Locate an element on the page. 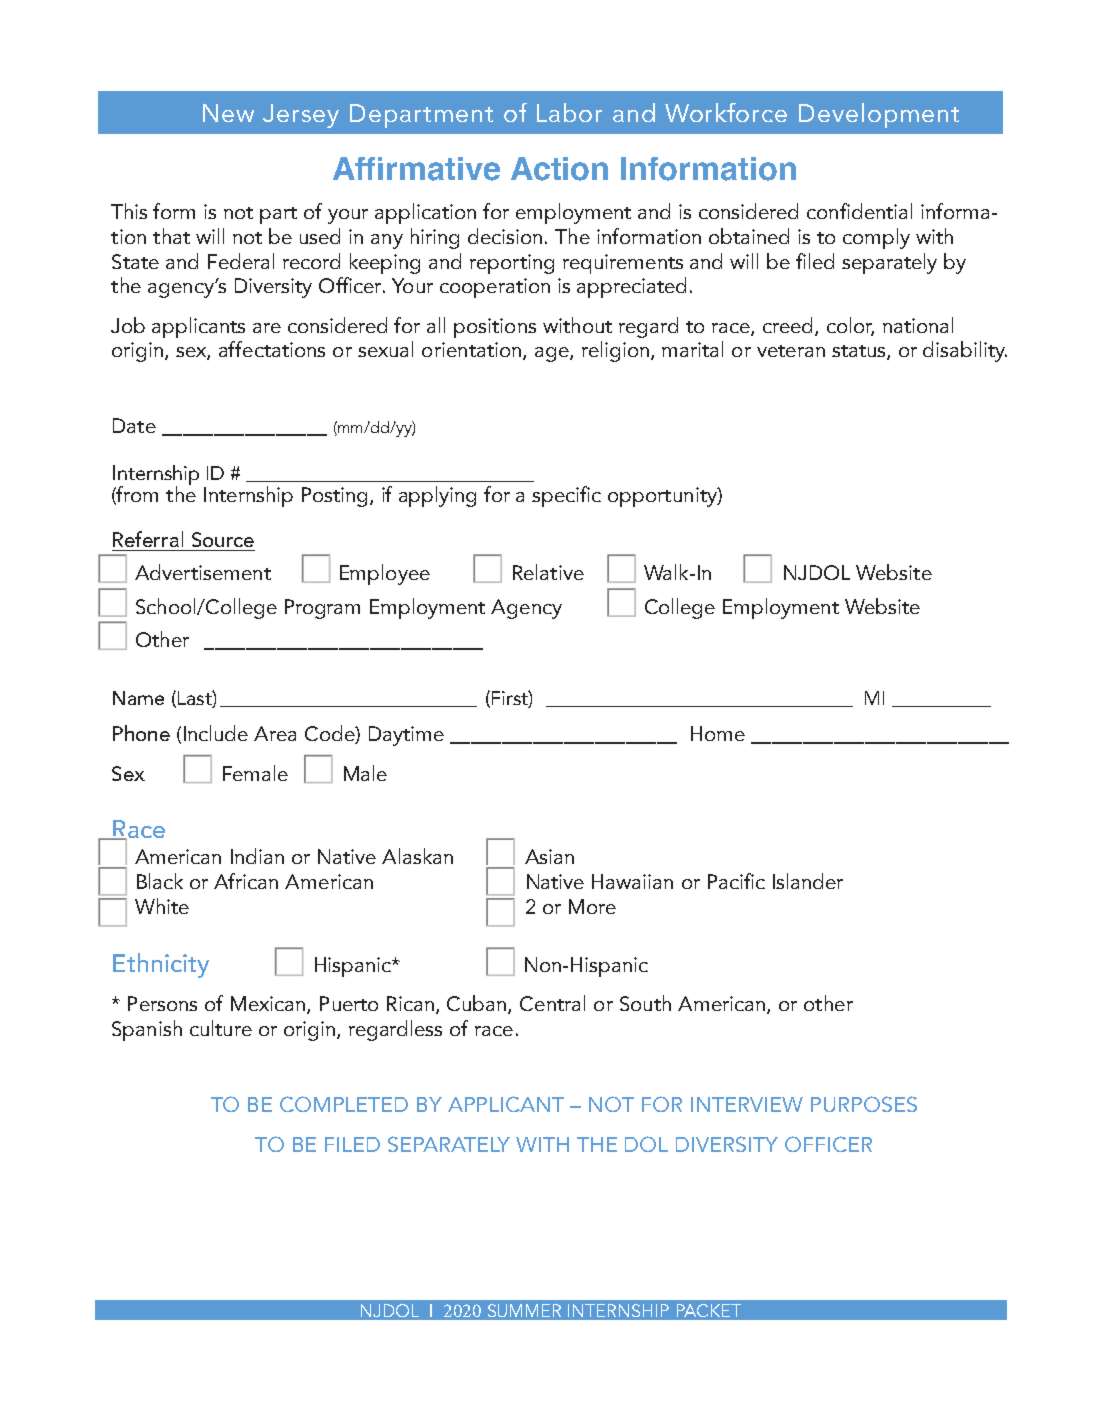  Date is located at coordinates (134, 425).
